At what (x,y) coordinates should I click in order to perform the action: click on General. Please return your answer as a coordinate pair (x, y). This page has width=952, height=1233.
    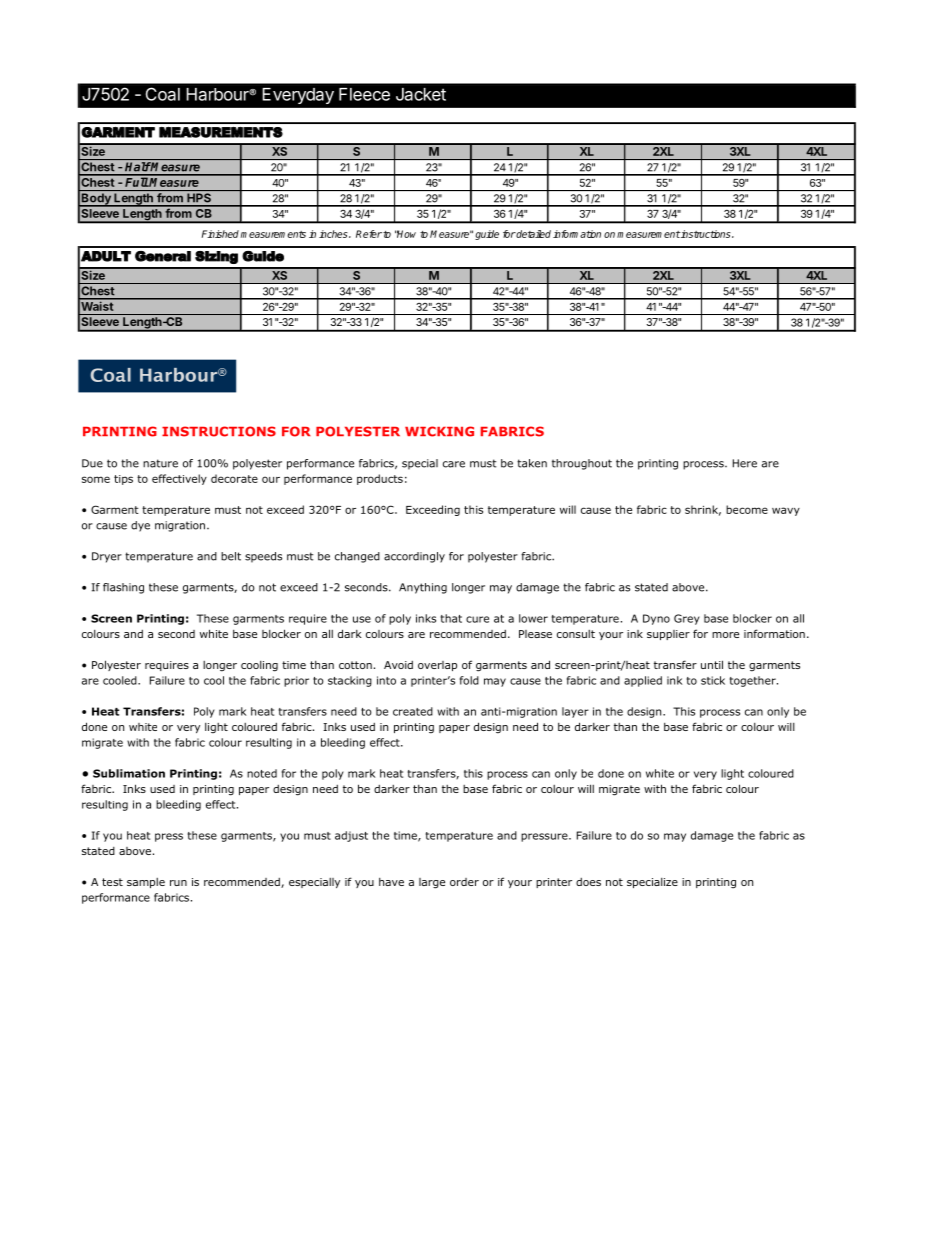
    Looking at the image, I should click on (163, 256).
